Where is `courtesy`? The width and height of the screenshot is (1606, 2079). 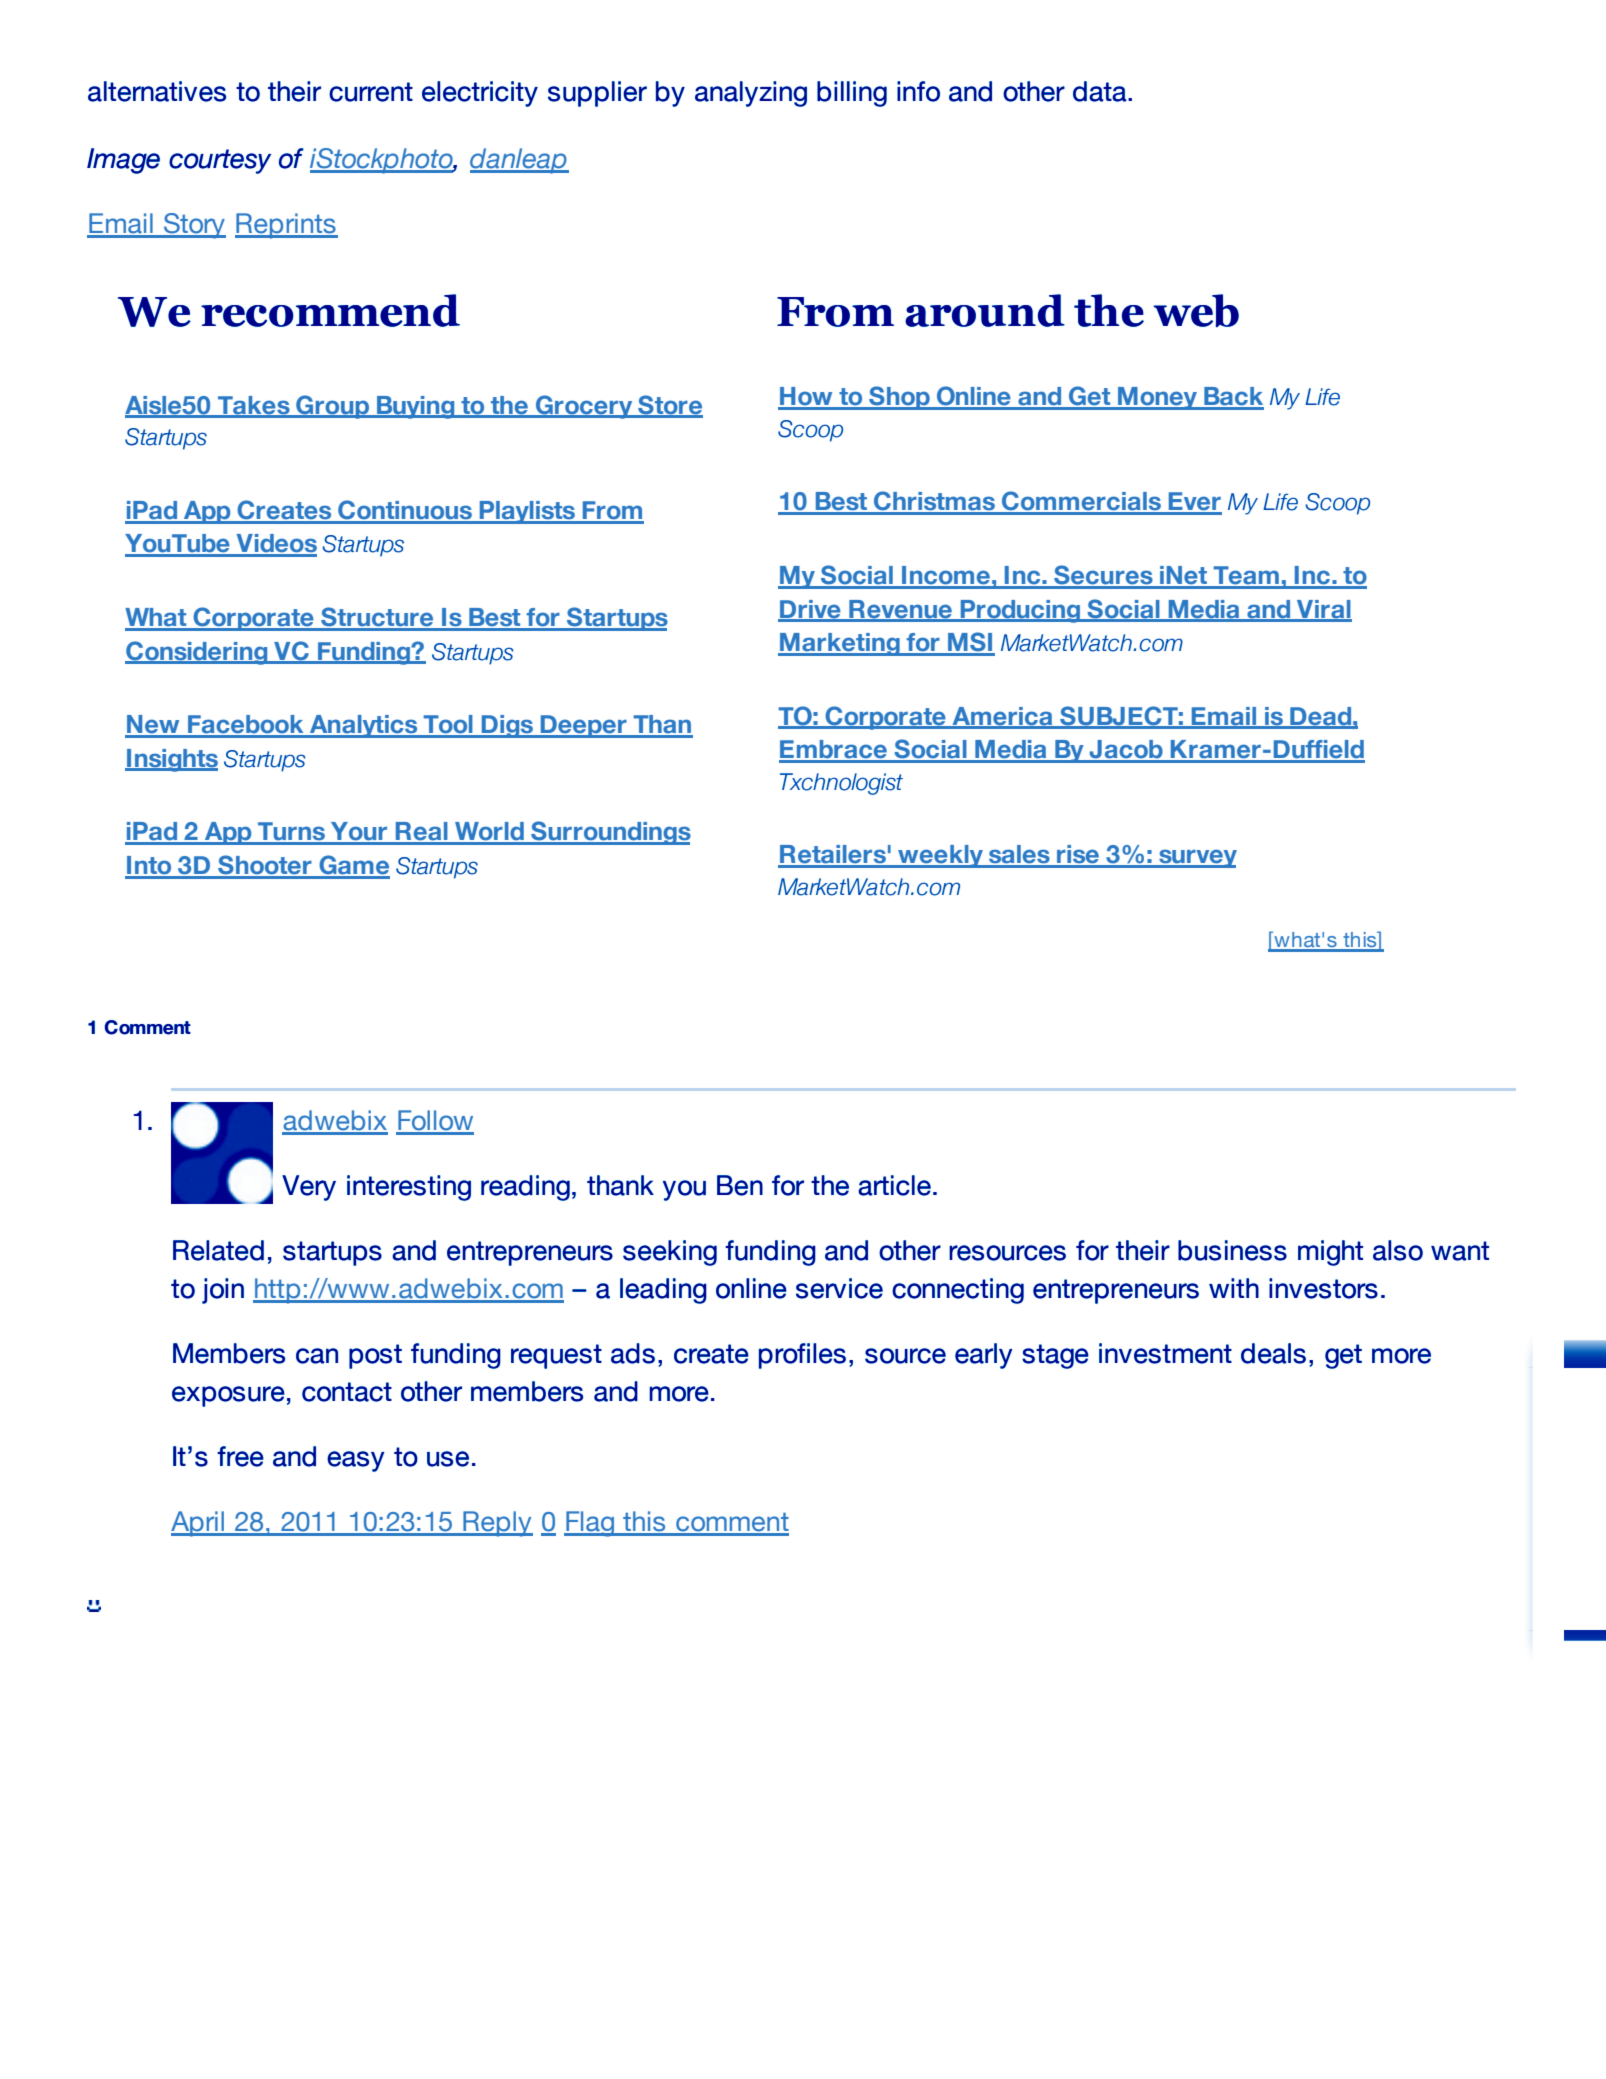 courtesy is located at coordinates (220, 161).
